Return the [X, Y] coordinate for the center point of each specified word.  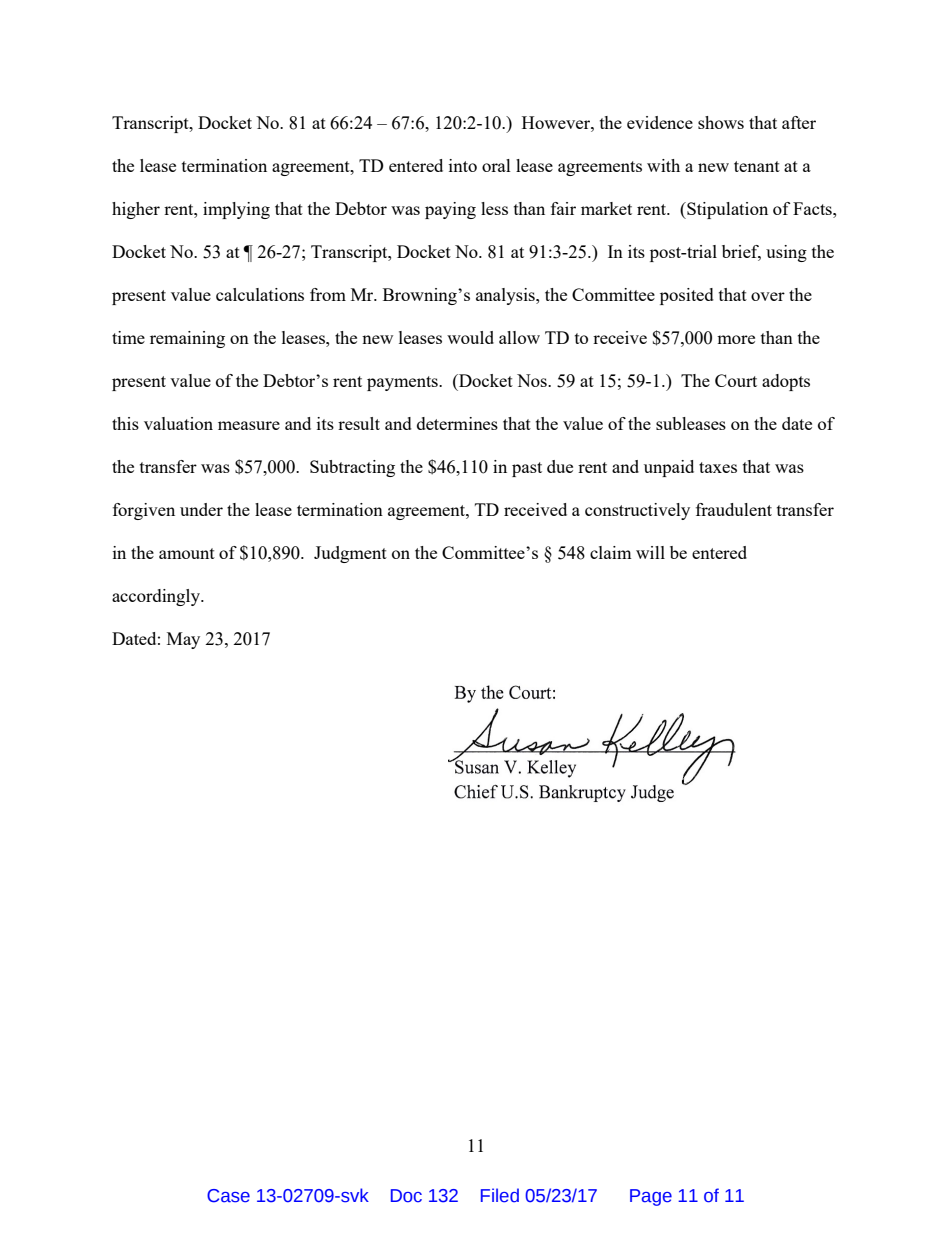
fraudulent [734, 509]
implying [236, 210]
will [650, 552]
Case [228, 1196]
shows [721, 122]
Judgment [350, 554]
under [201, 509]
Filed [500, 1195]
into [463, 165]
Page [651, 1197]
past [527, 469]
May [183, 640]
